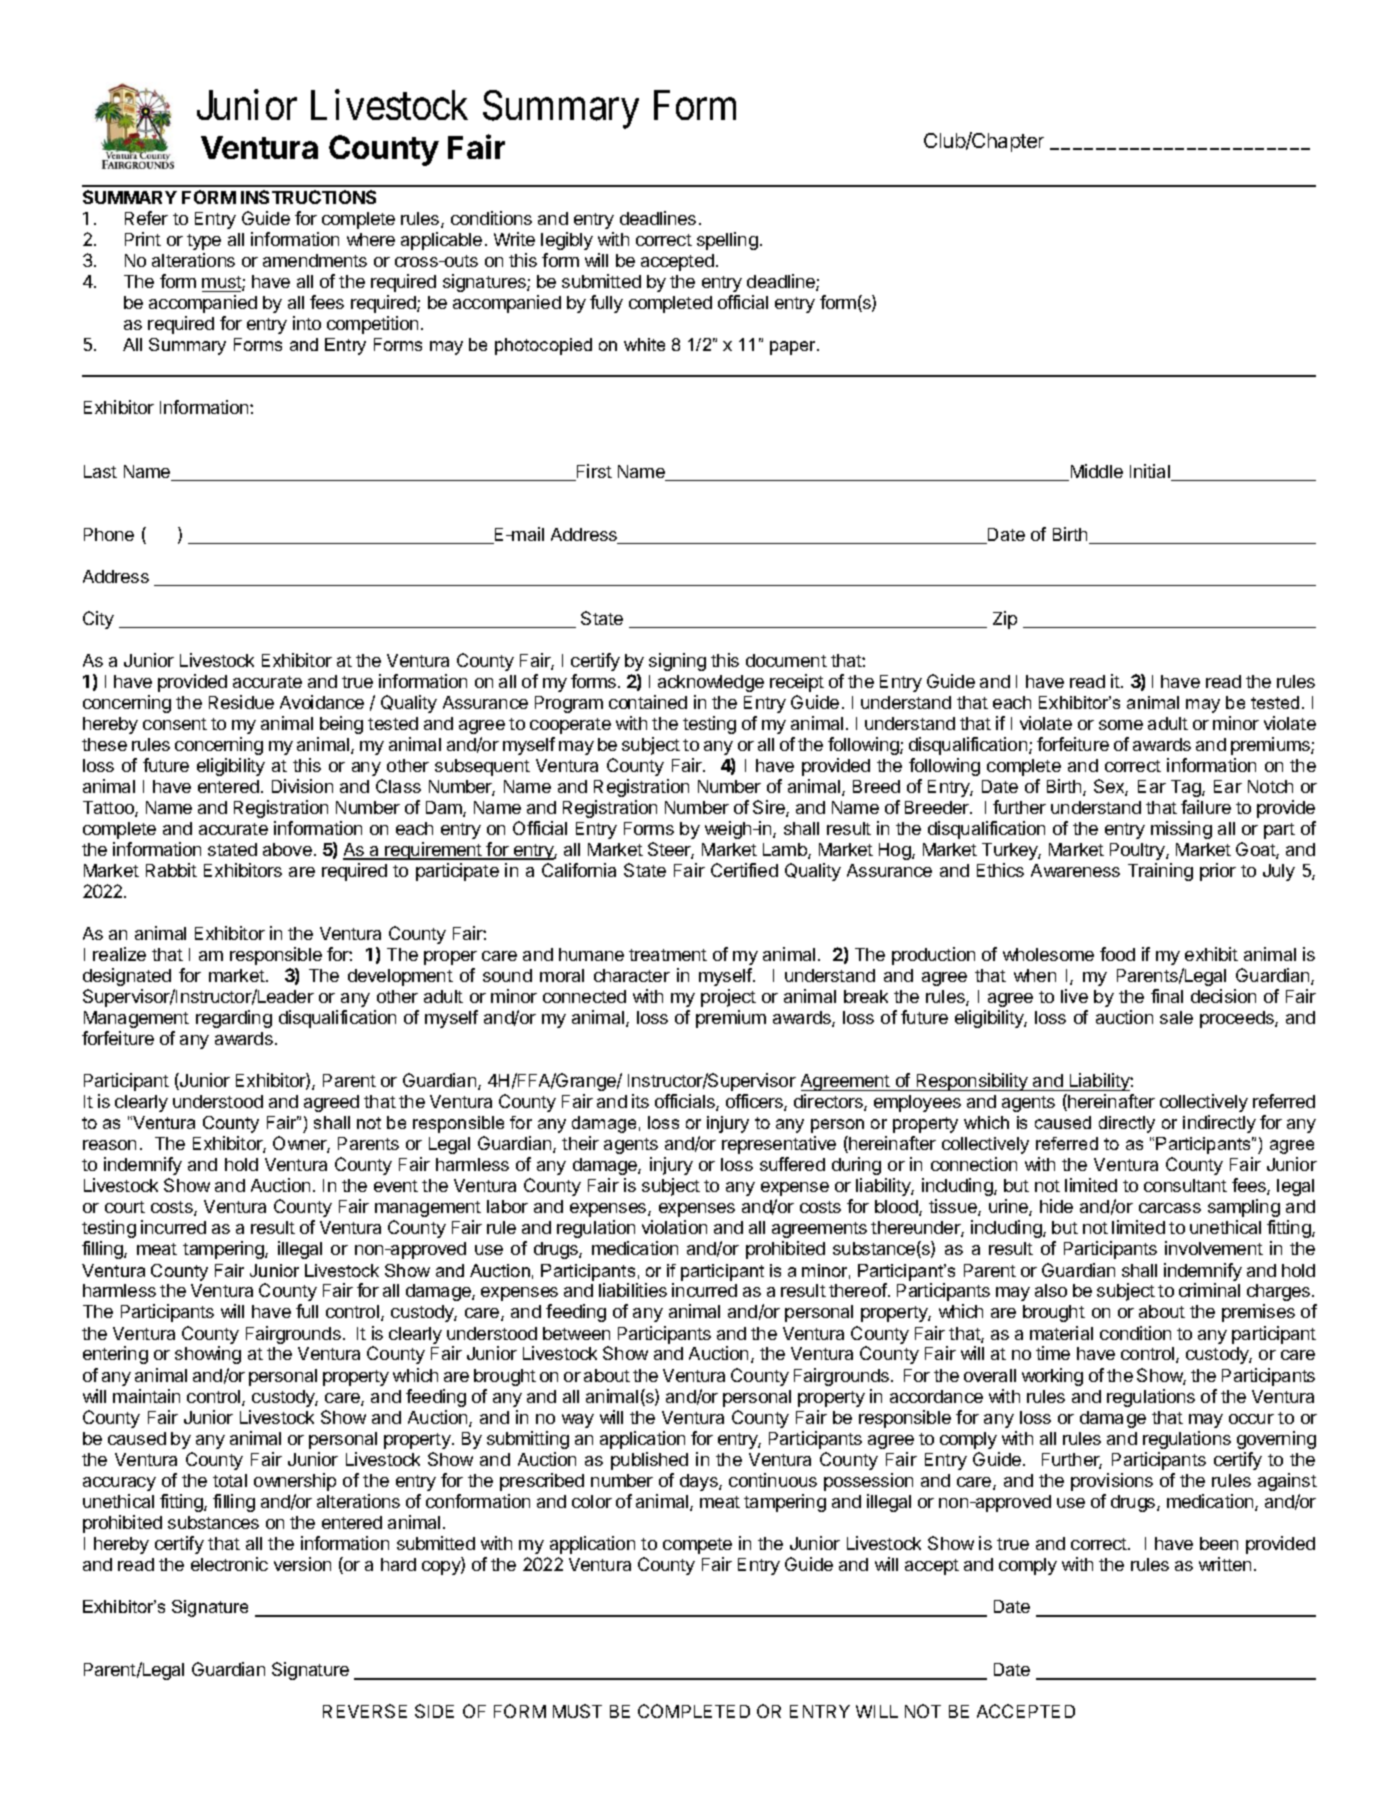  What do you see at coordinates (1117, 954) in the image?
I see `food` at bounding box center [1117, 954].
